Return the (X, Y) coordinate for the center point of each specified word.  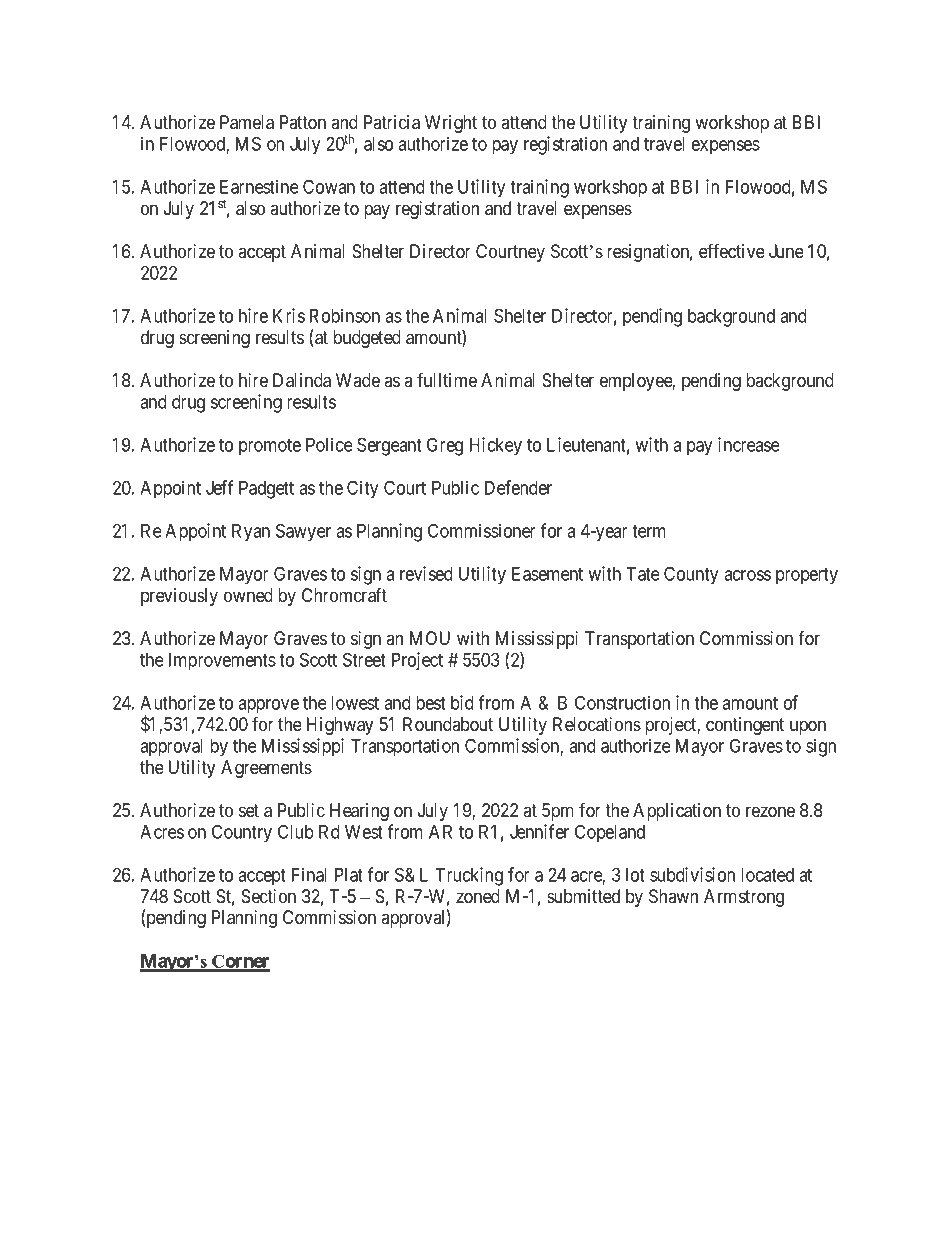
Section (268, 896)
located (767, 875)
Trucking (469, 876)
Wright (451, 124)
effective (732, 250)
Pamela (247, 122)
